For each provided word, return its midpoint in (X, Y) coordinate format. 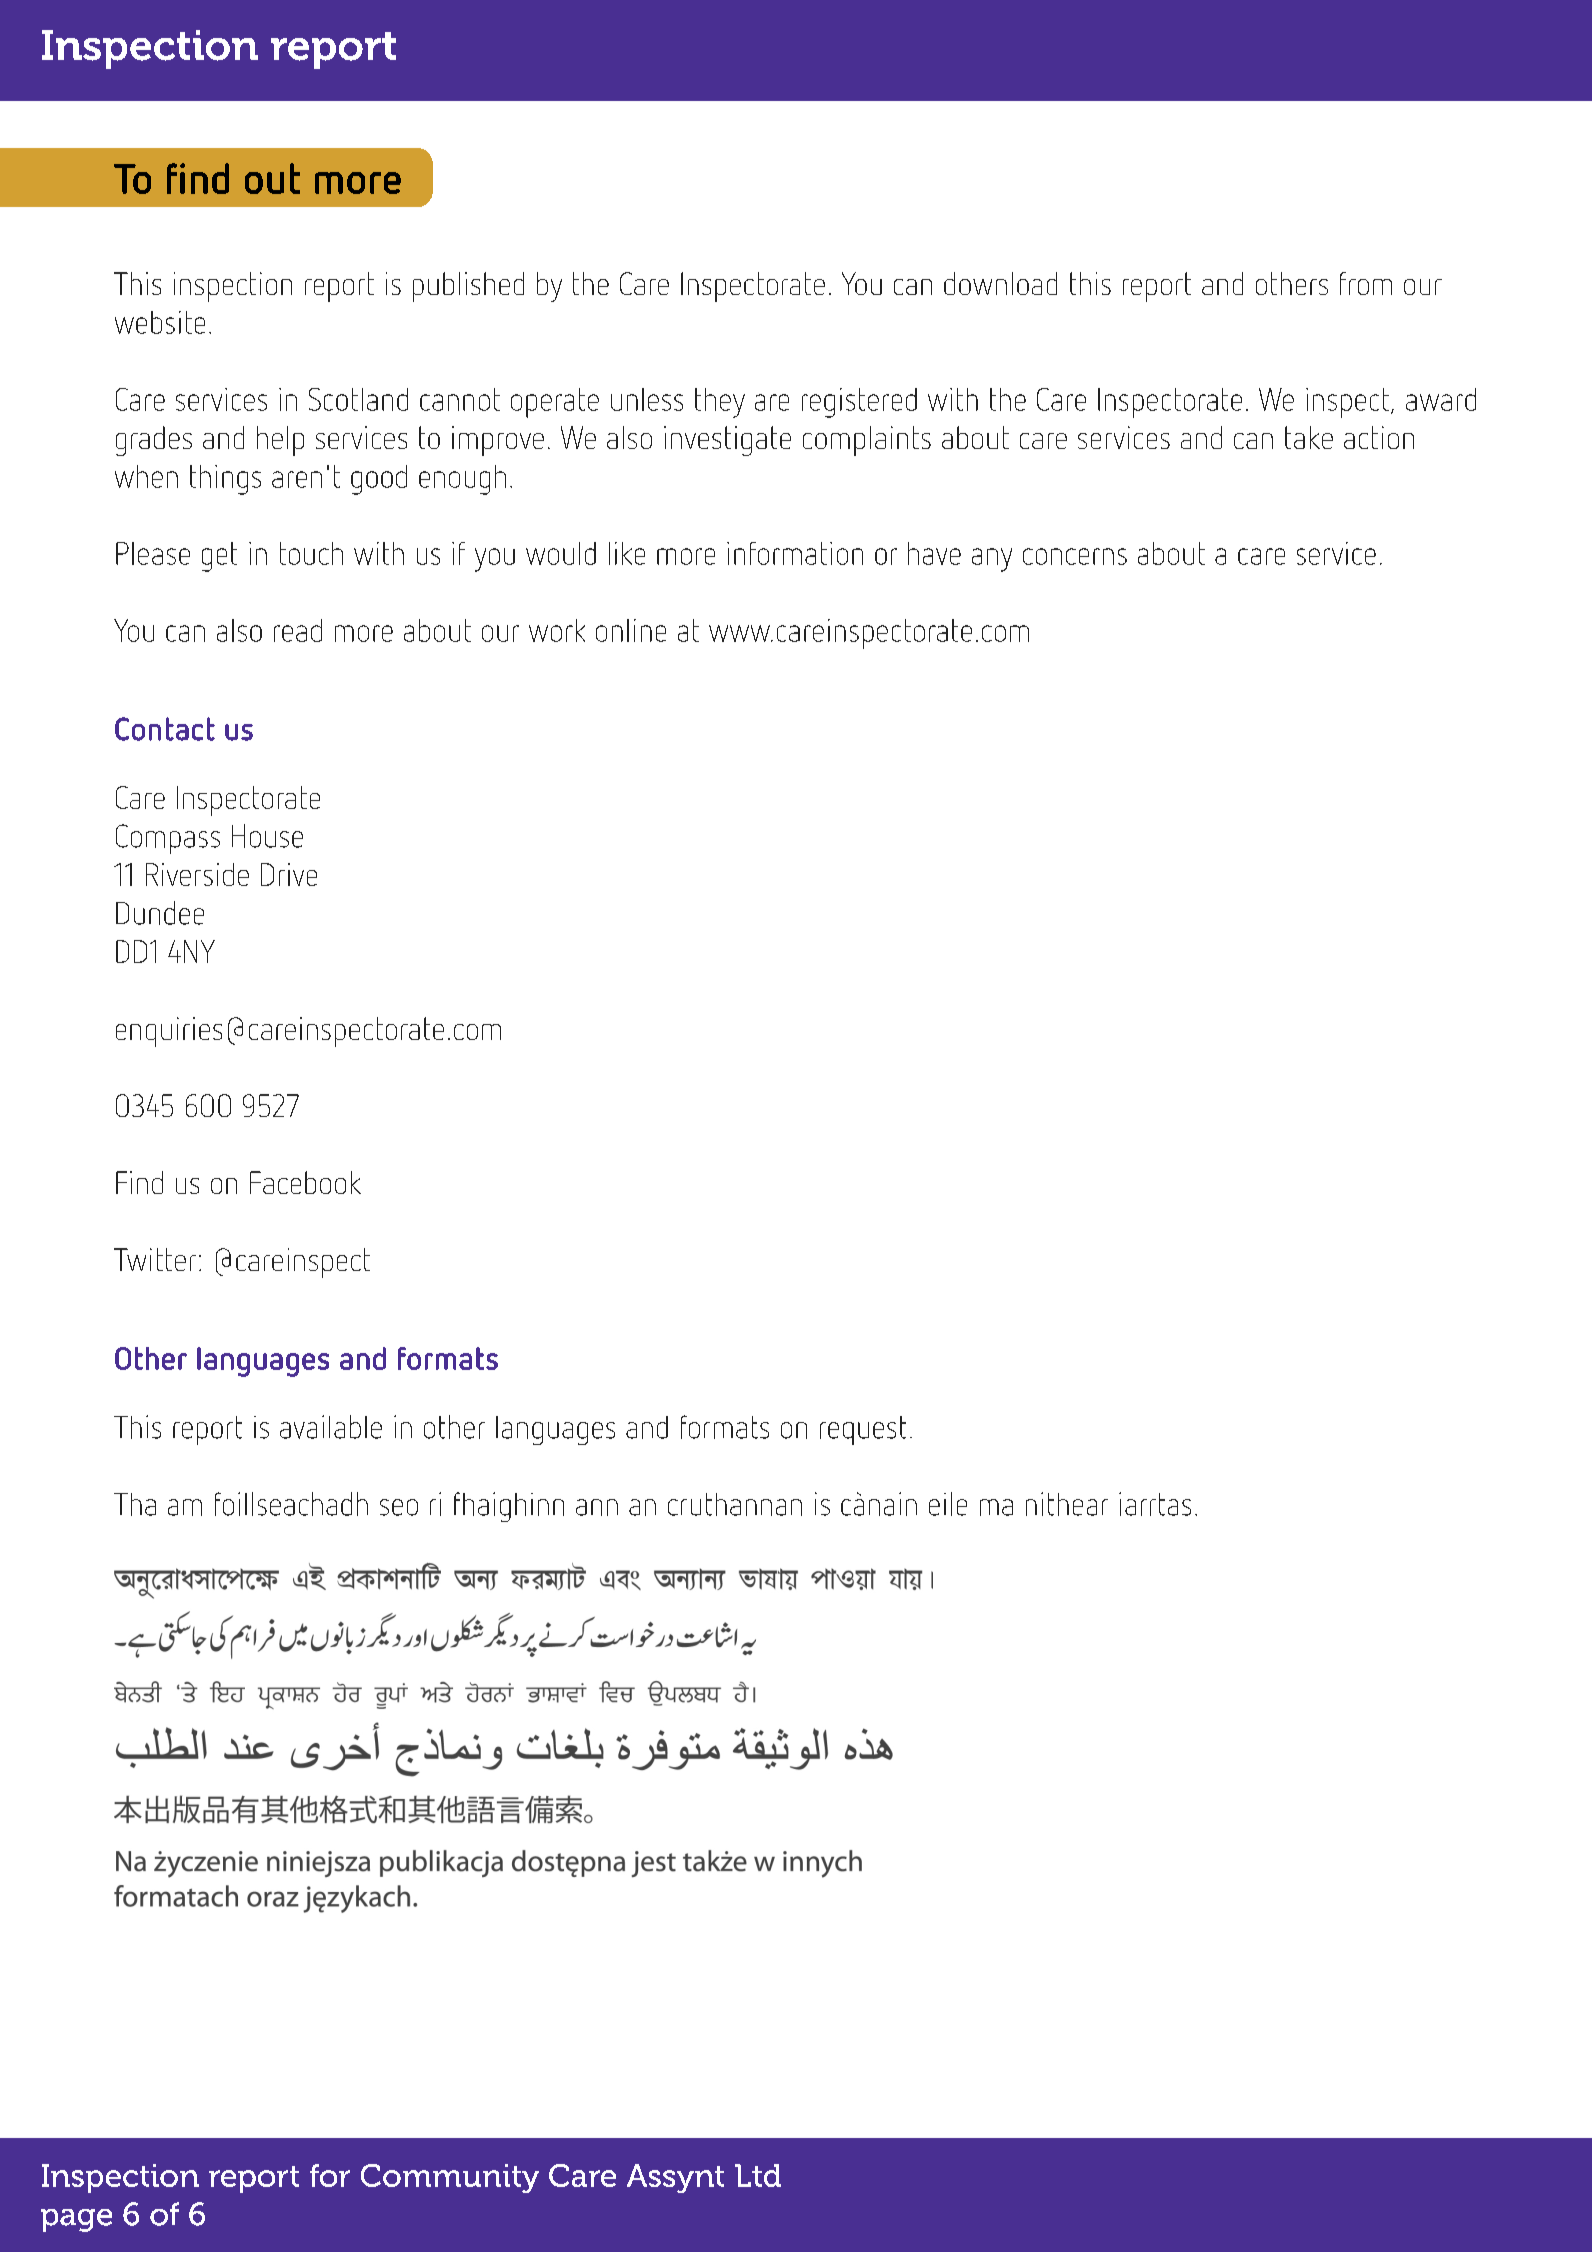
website (160, 322)
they (720, 403)
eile (948, 1504)
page (76, 2220)
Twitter (155, 1259)
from (1366, 283)
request (863, 1430)
